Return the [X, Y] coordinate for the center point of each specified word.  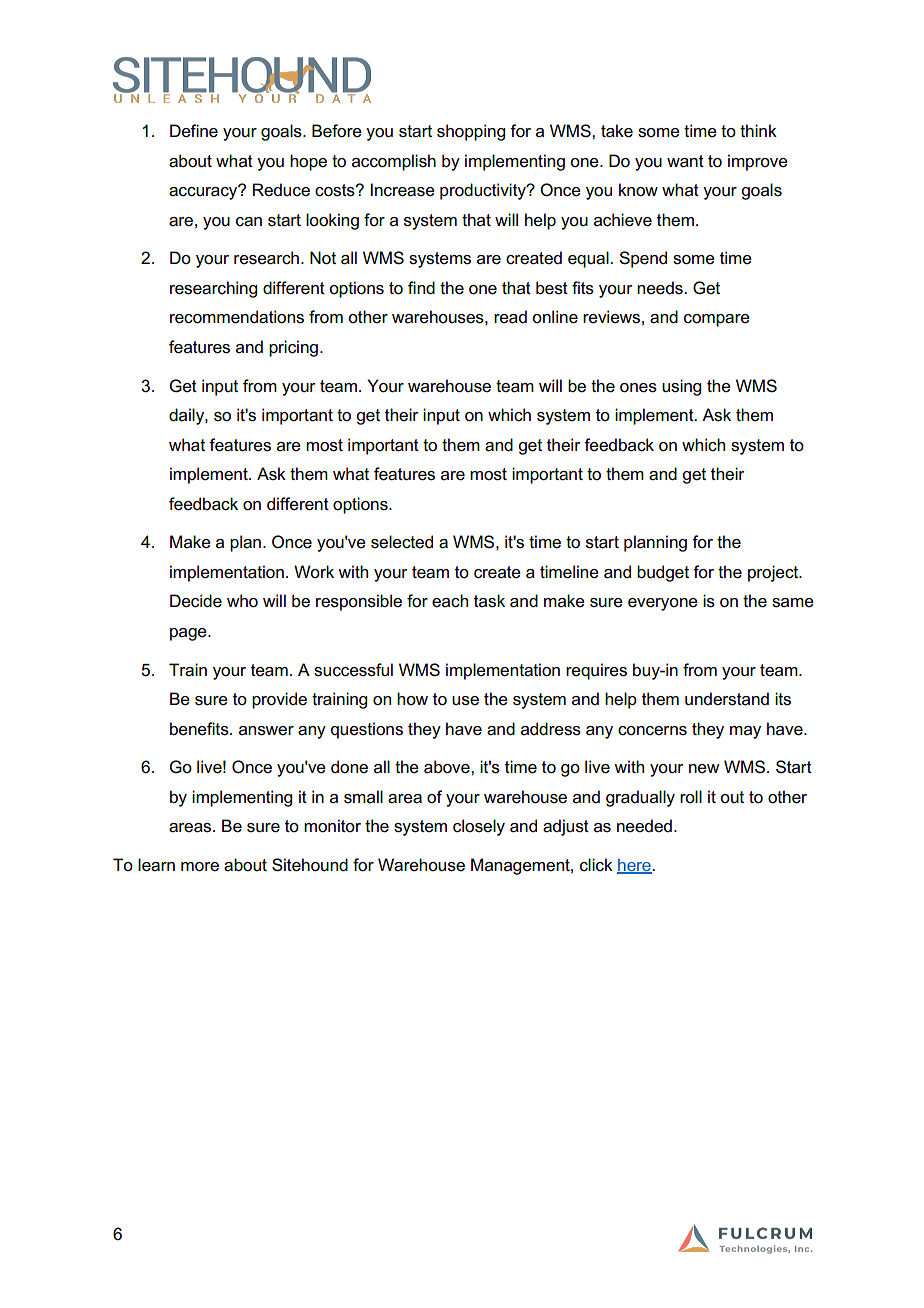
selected [402, 542]
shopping [471, 132]
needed [644, 826]
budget [663, 573]
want [685, 161]
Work [314, 571]
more [200, 867]
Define [194, 131]
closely [479, 827]
